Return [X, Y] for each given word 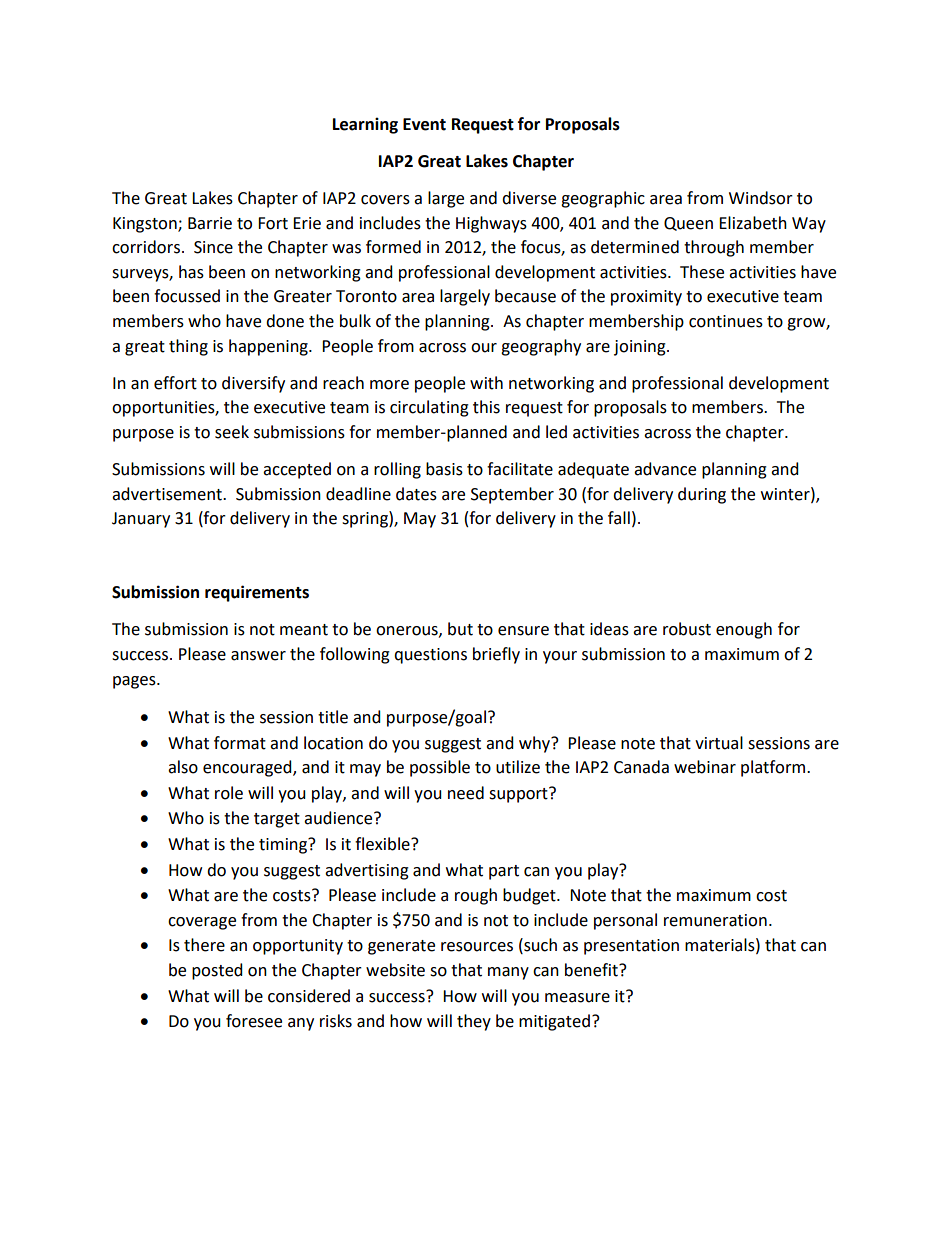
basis [444, 469]
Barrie [210, 223]
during [702, 495]
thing [188, 347]
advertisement [168, 494]
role [229, 793]
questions [430, 656]
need [466, 793]
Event [424, 124]
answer [258, 656]
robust [687, 629]
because [525, 296]
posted [217, 971]
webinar [705, 767]
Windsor [761, 198]
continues [726, 321]
